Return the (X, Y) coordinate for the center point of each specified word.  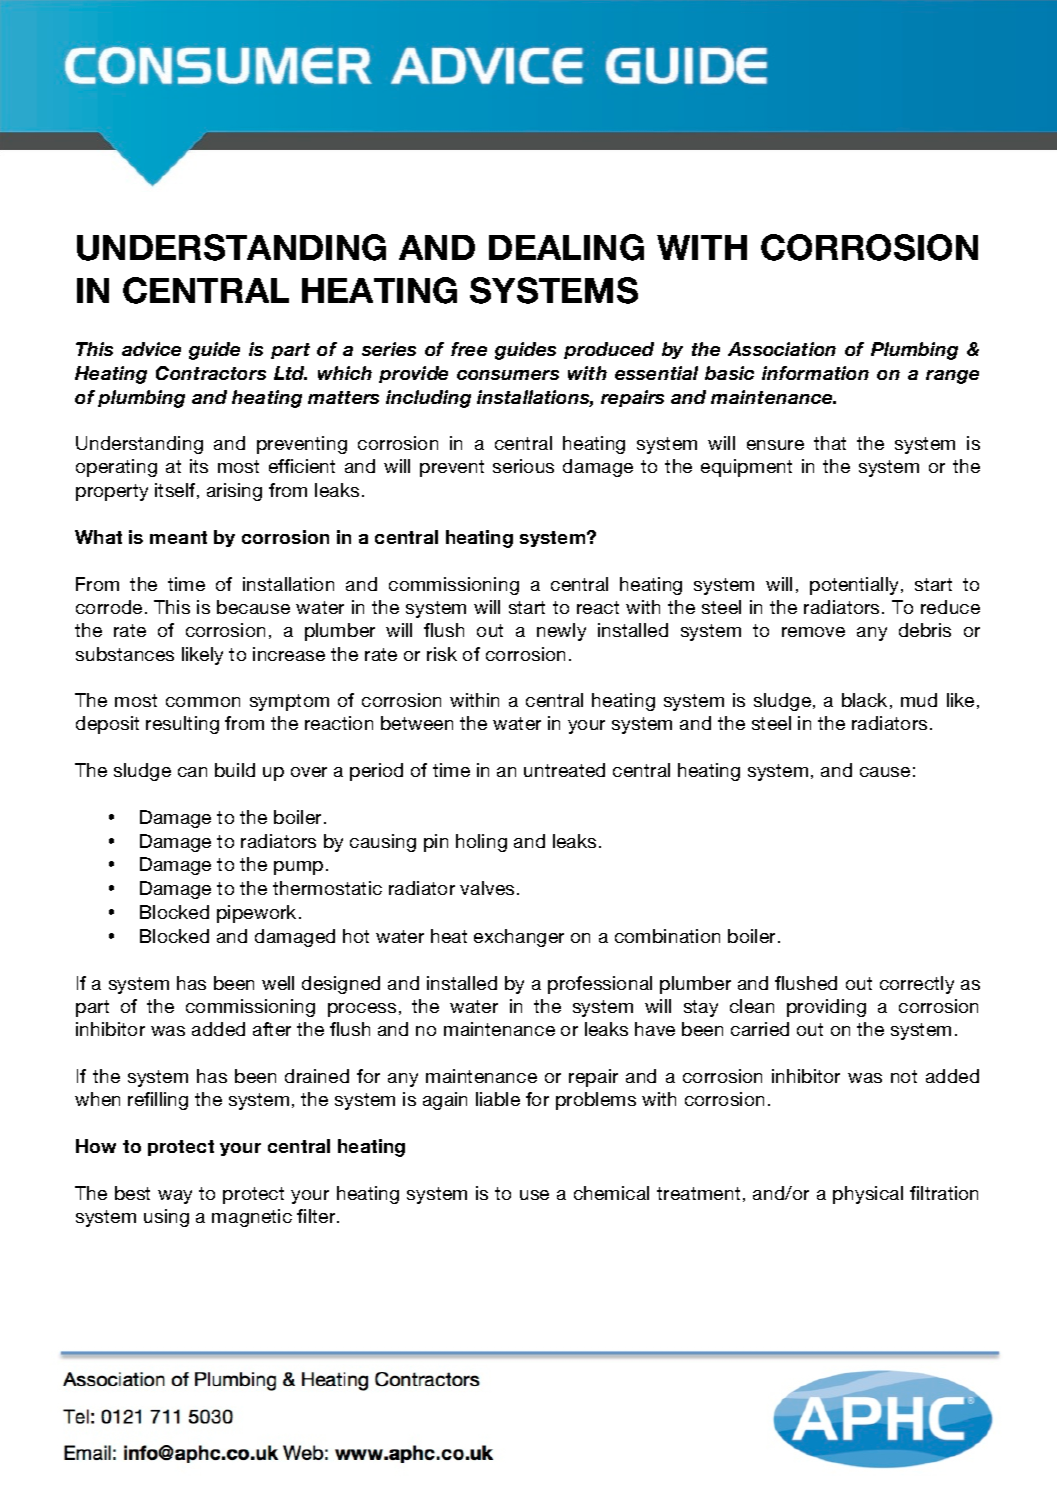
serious (523, 466)
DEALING (566, 247)
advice (151, 349)
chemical (611, 1193)
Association (782, 349)
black (864, 700)
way (175, 1197)
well (278, 983)
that (830, 443)
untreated (564, 770)
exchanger (519, 938)
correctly (917, 985)
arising (234, 492)
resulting (182, 725)
